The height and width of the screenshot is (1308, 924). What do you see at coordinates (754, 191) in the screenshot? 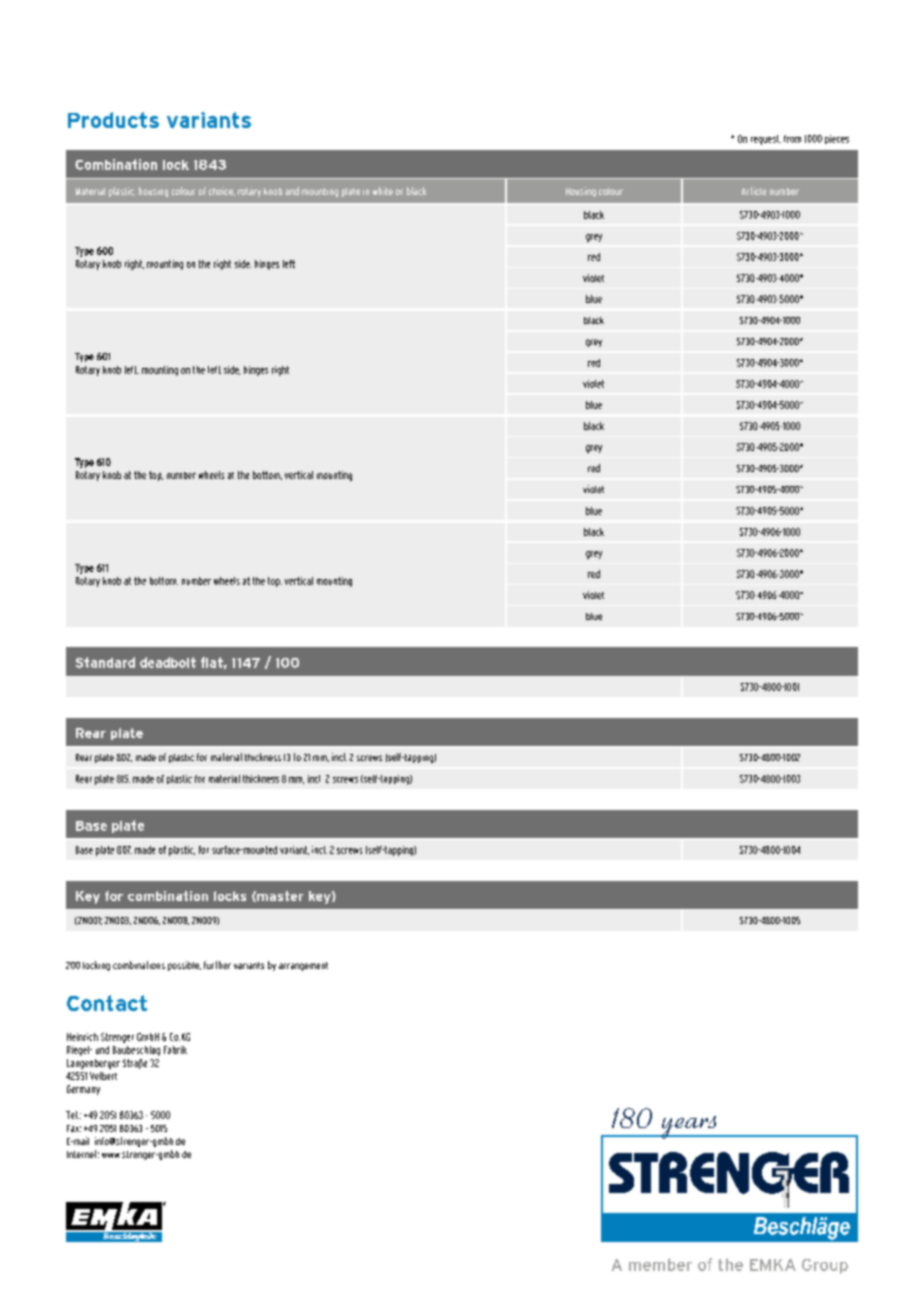
I see `Article` at bounding box center [754, 191].
